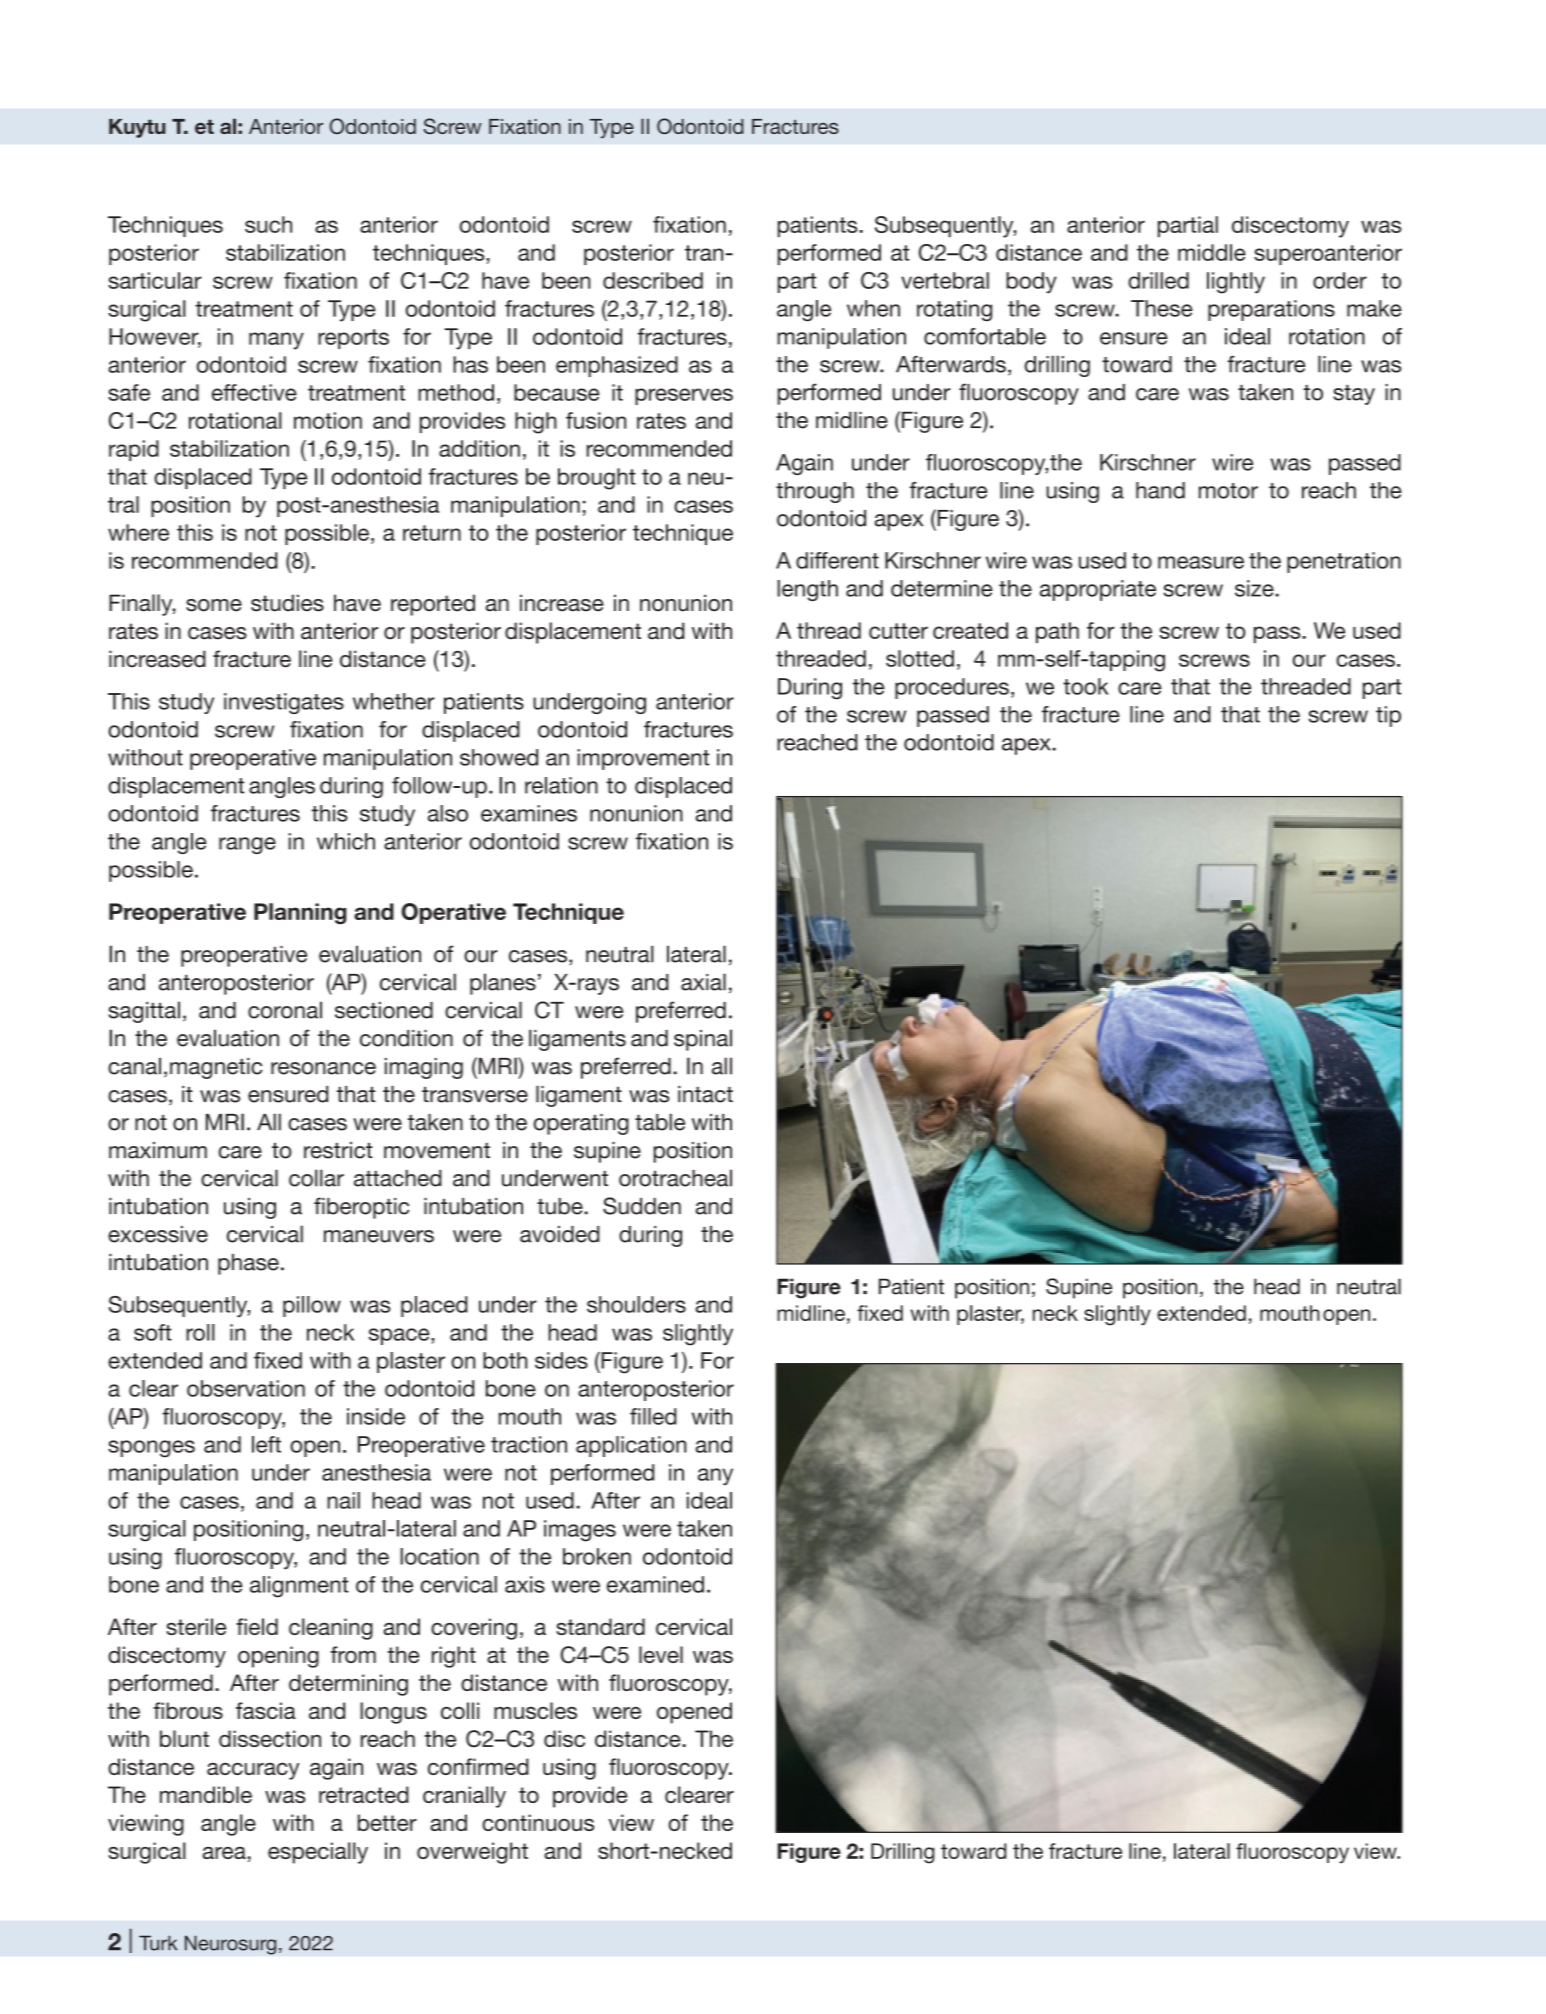  I want to click on level, so click(661, 1654).
